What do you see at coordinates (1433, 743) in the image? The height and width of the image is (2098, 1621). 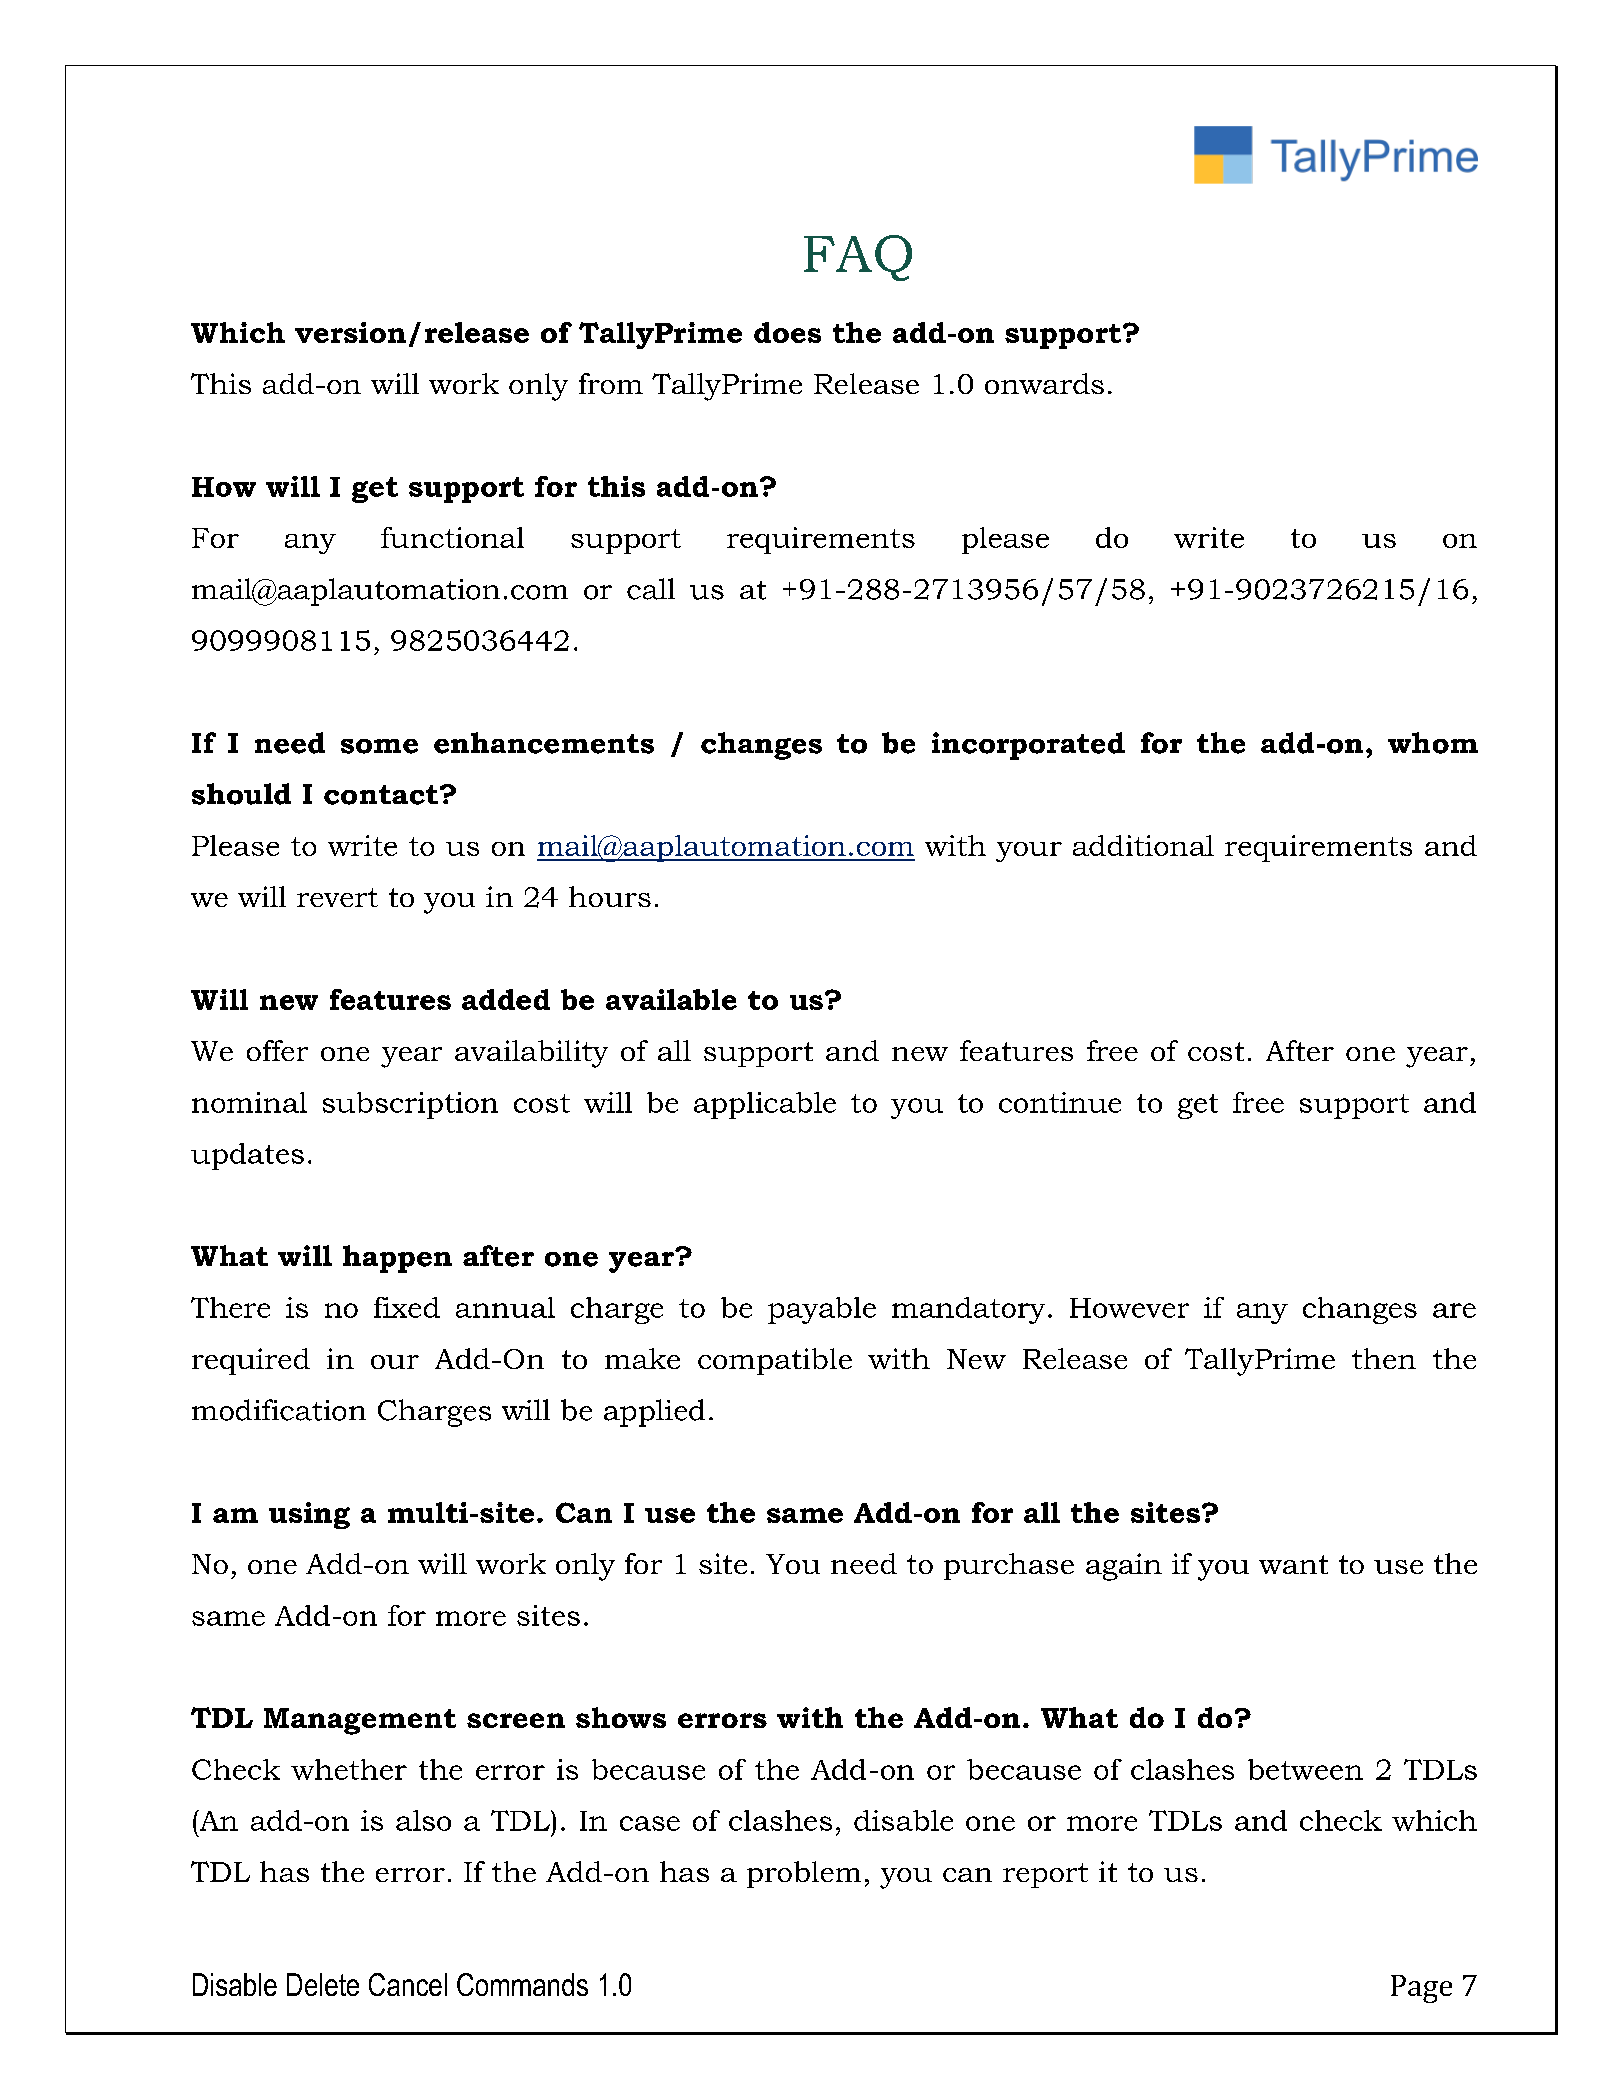 I see `whom` at bounding box center [1433, 743].
